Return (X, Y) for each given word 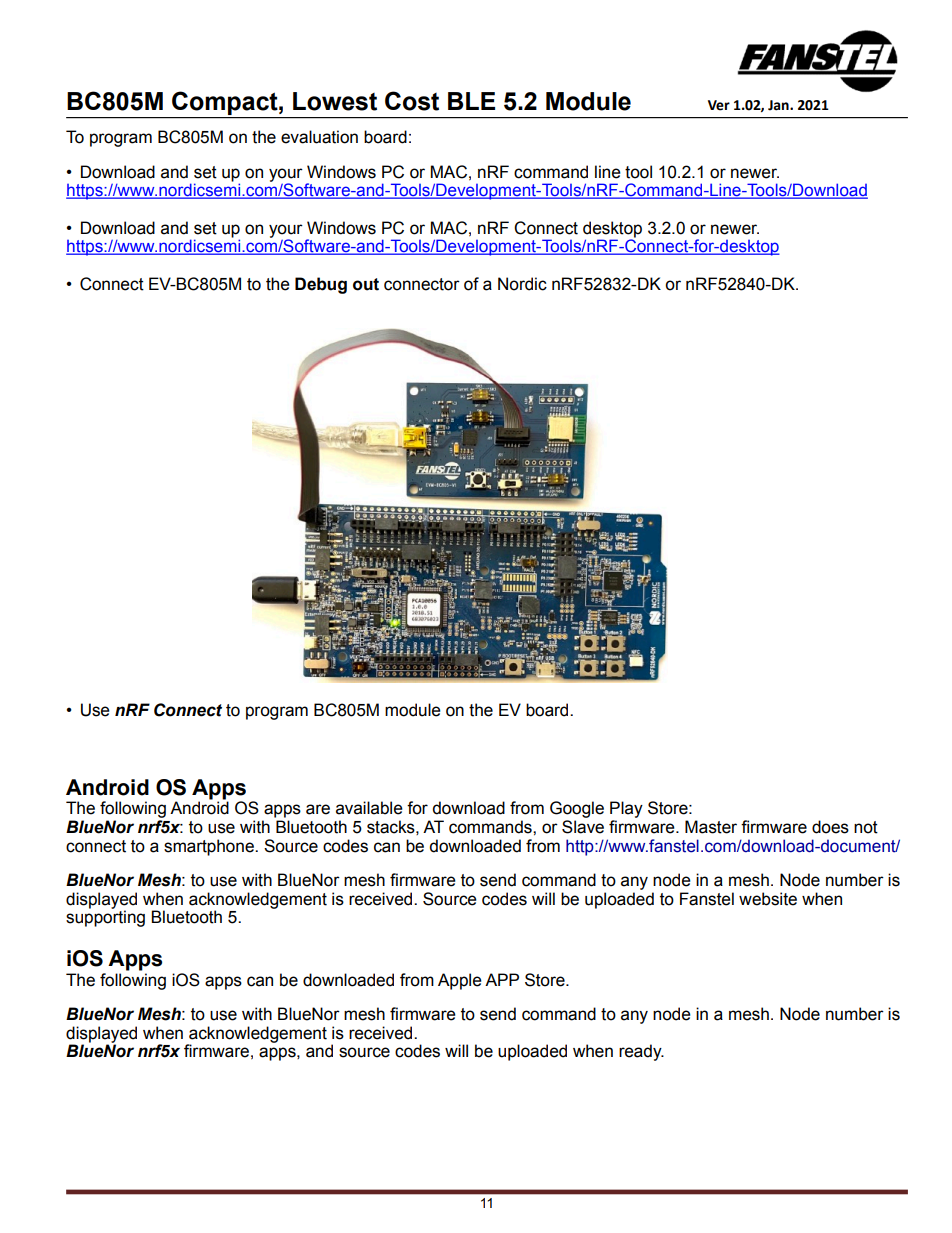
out (366, 284)
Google (577, 809)
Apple (460, 981)
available (369, 808)
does (830, 827)
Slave (583, 827)
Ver (719, 105)
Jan (779, 105)
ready (641, 1052)
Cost (412, 101)
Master (711, 827)
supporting (105, 918)
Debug (321, 285)
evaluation (319, 137)
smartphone (210, 847)
